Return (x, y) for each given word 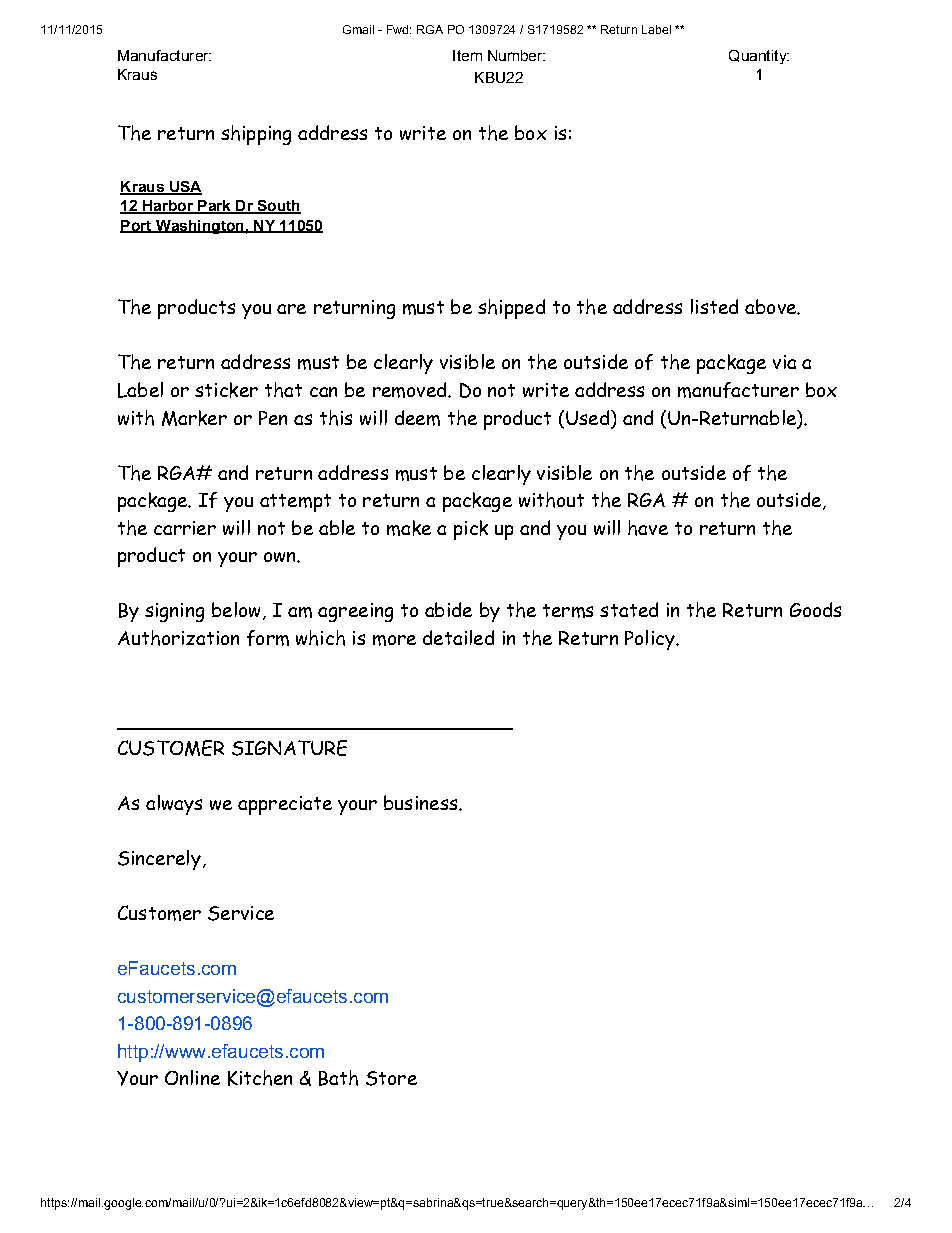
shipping (256, 135)
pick (471, 530)
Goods (815, 609)
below (236, 609)
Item (467, 55)
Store (391, 1078)
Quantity (759, 57)
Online (192, 1077)
